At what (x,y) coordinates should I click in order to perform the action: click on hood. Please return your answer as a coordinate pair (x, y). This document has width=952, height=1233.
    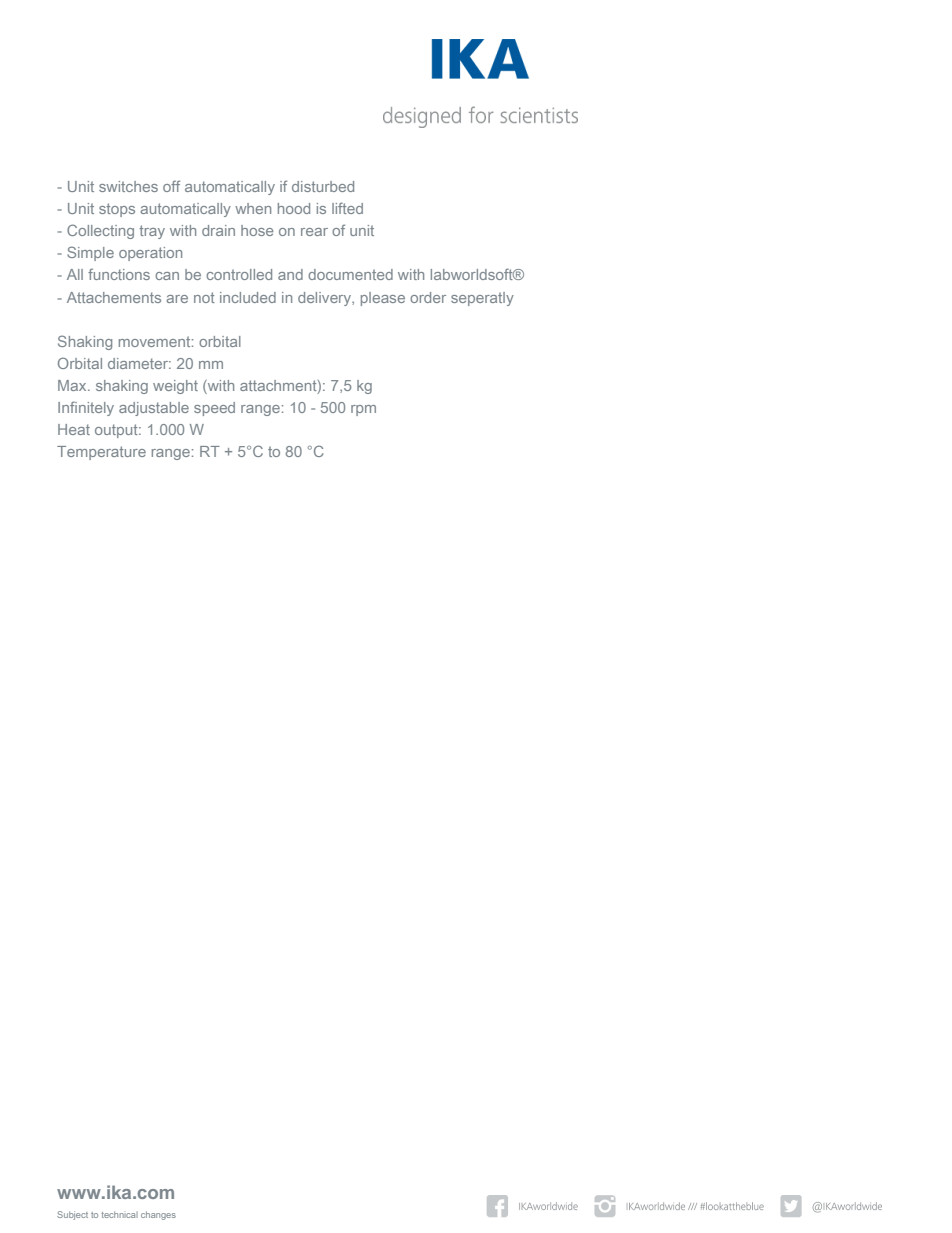
    Looking at the image, I should click on (294, 208).
